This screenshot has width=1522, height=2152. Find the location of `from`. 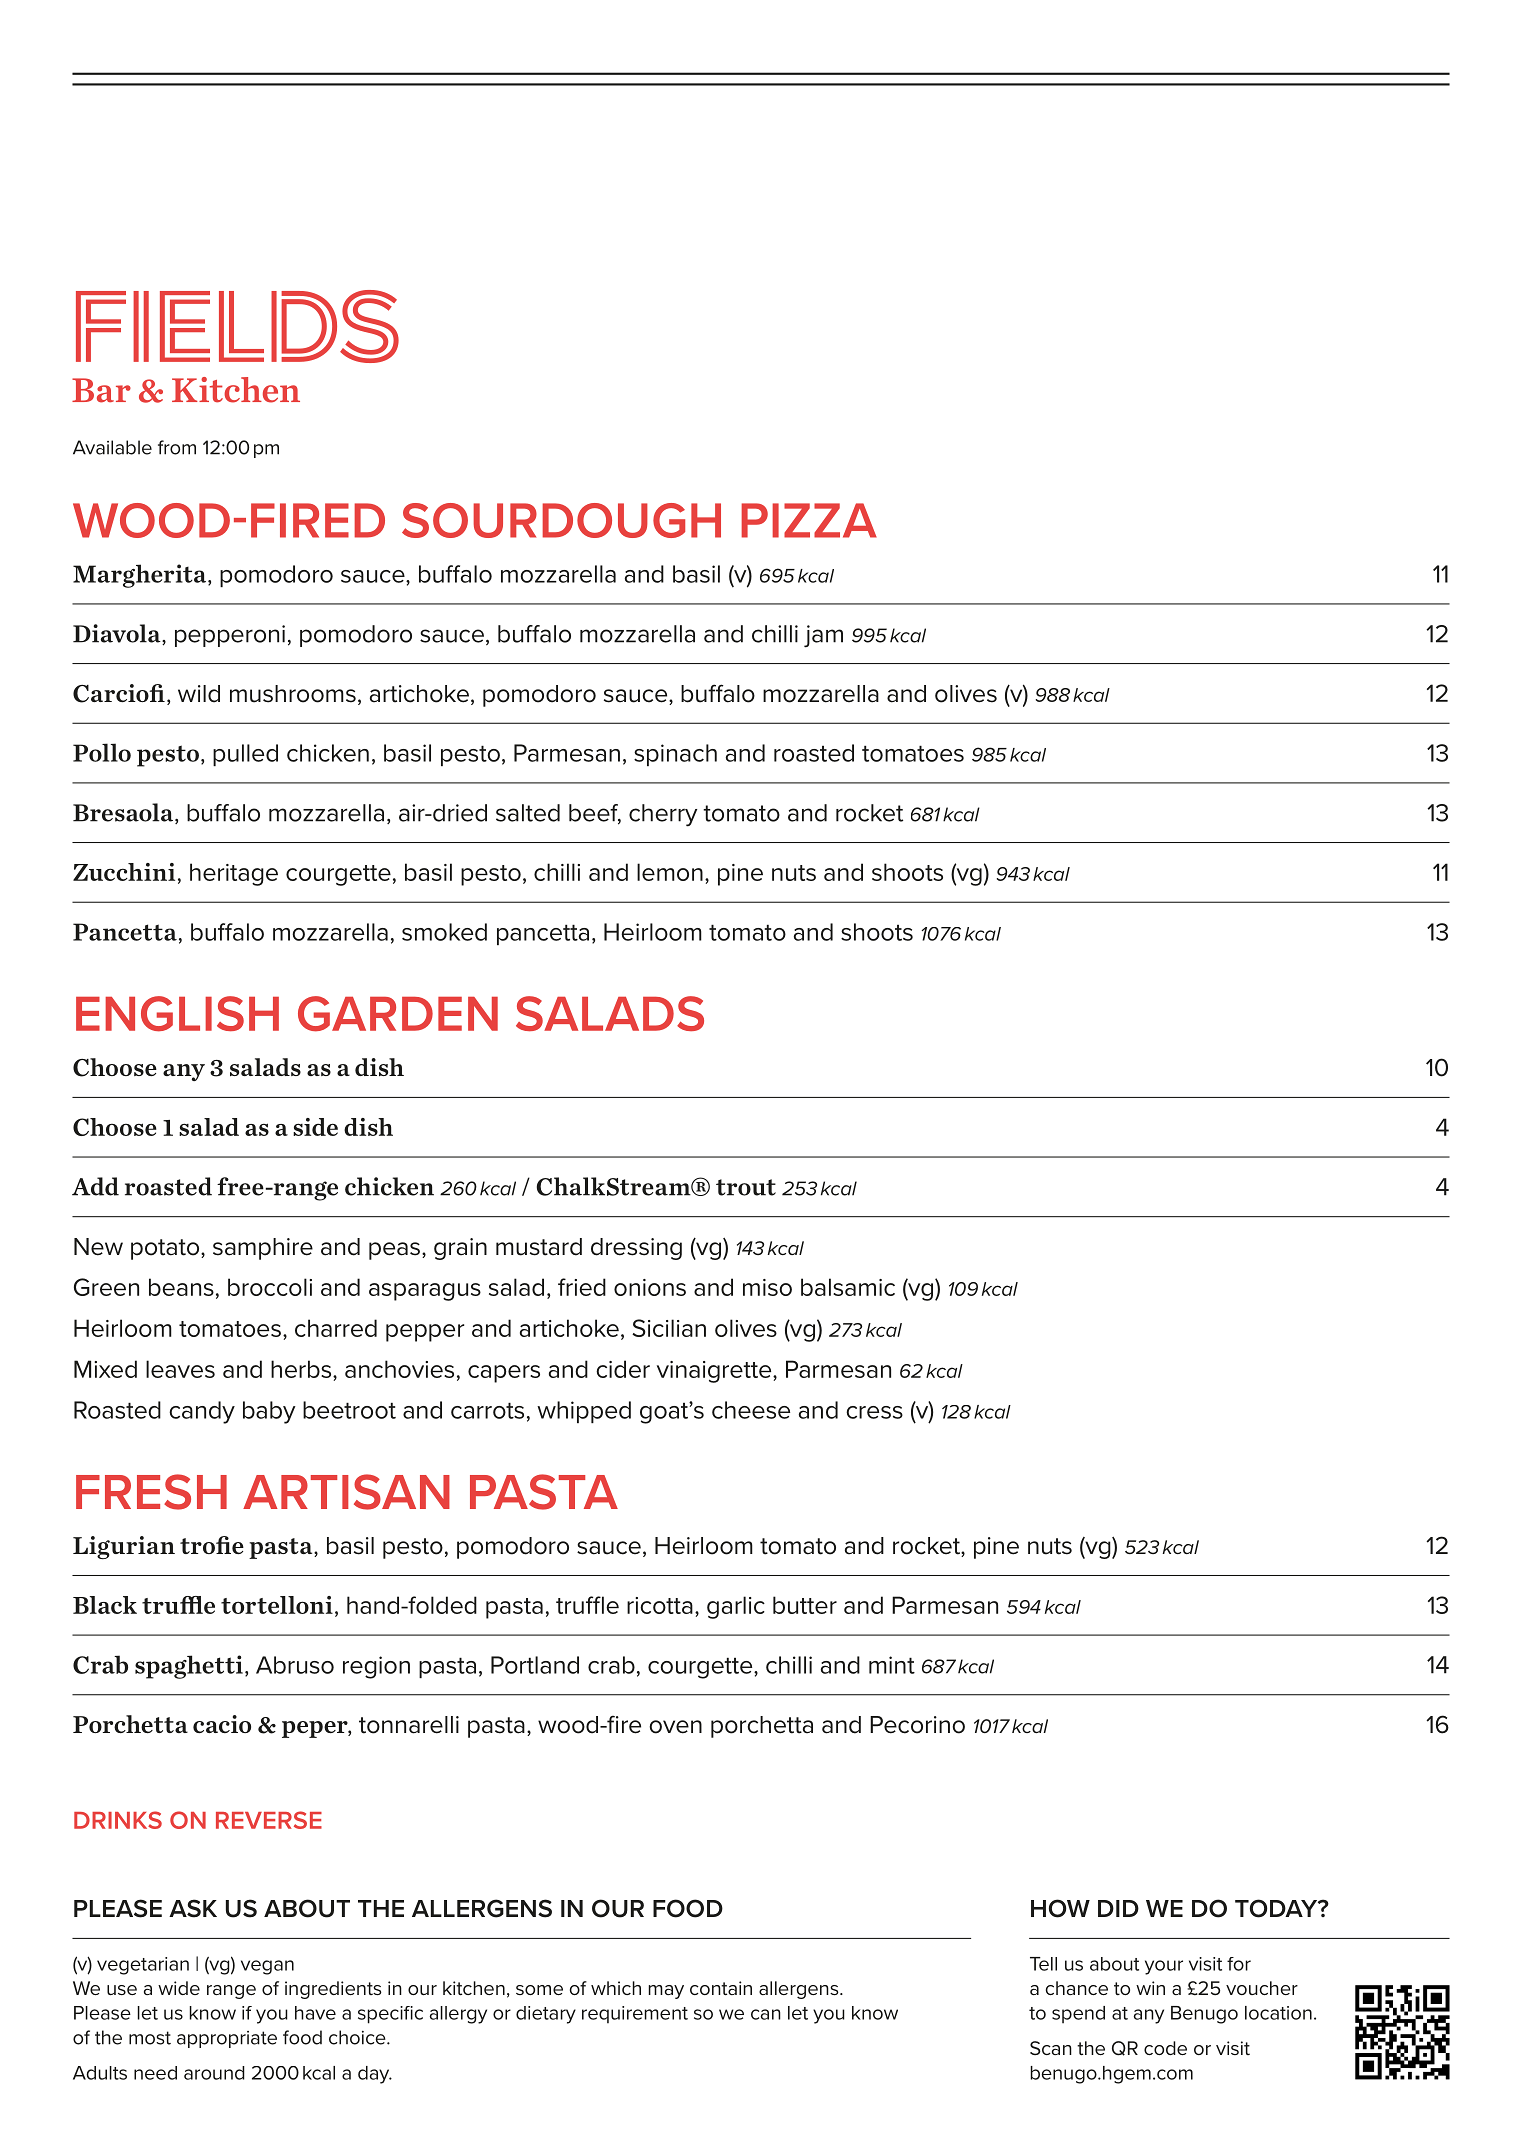

from is located at coordinates (177, 447).
